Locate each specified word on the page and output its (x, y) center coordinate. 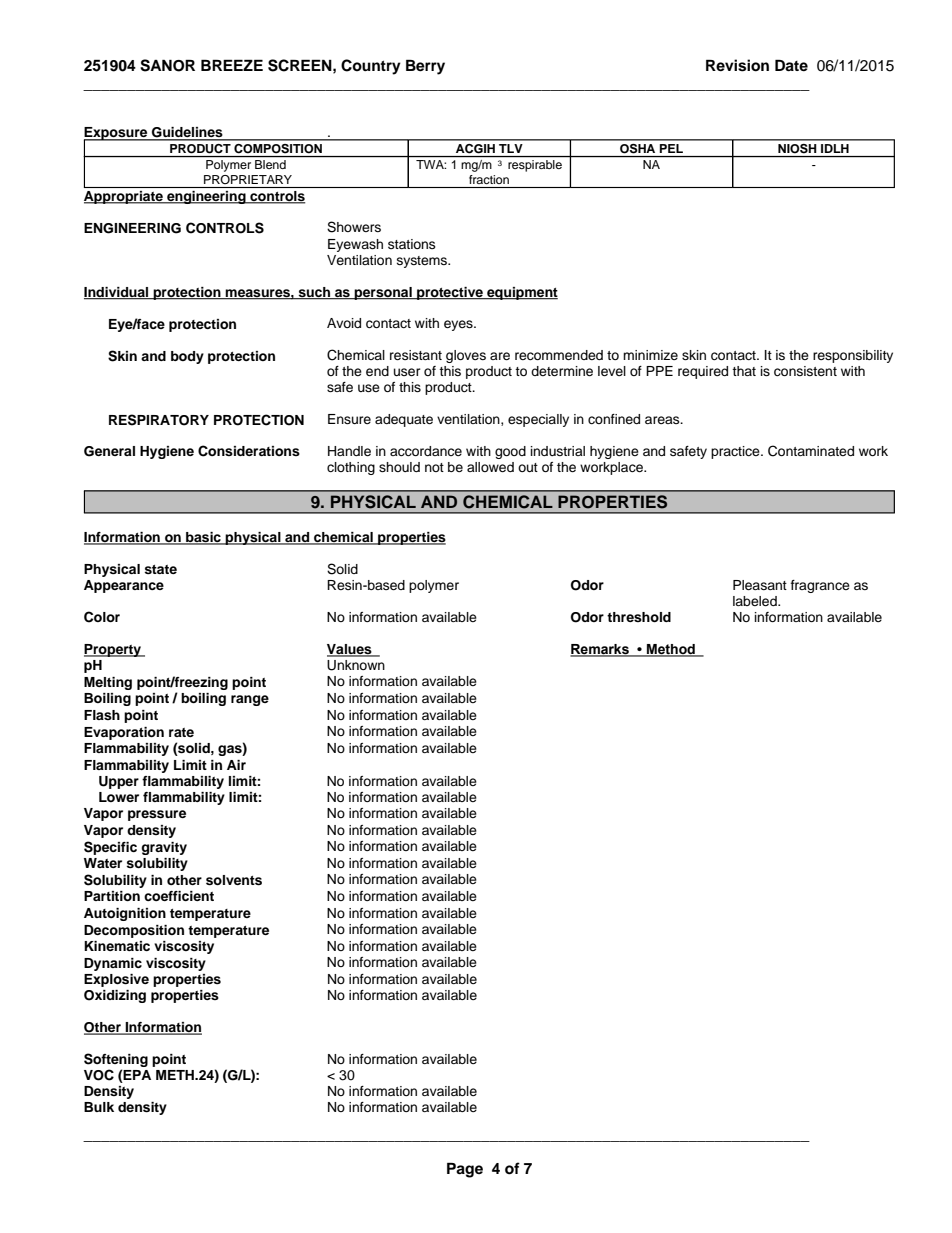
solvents (234, 880)
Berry (425, 67)
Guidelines (187, 133)
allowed (490, 467)
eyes (459, 325)
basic (203, 538)
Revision (737, 65)
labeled (756, 601)
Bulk (99, 1107)
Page (465, 1170)
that (744, 371)
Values (350, 650)
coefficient (179, 896)
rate (181, 732)
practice (736, 452)
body (187, 357)
